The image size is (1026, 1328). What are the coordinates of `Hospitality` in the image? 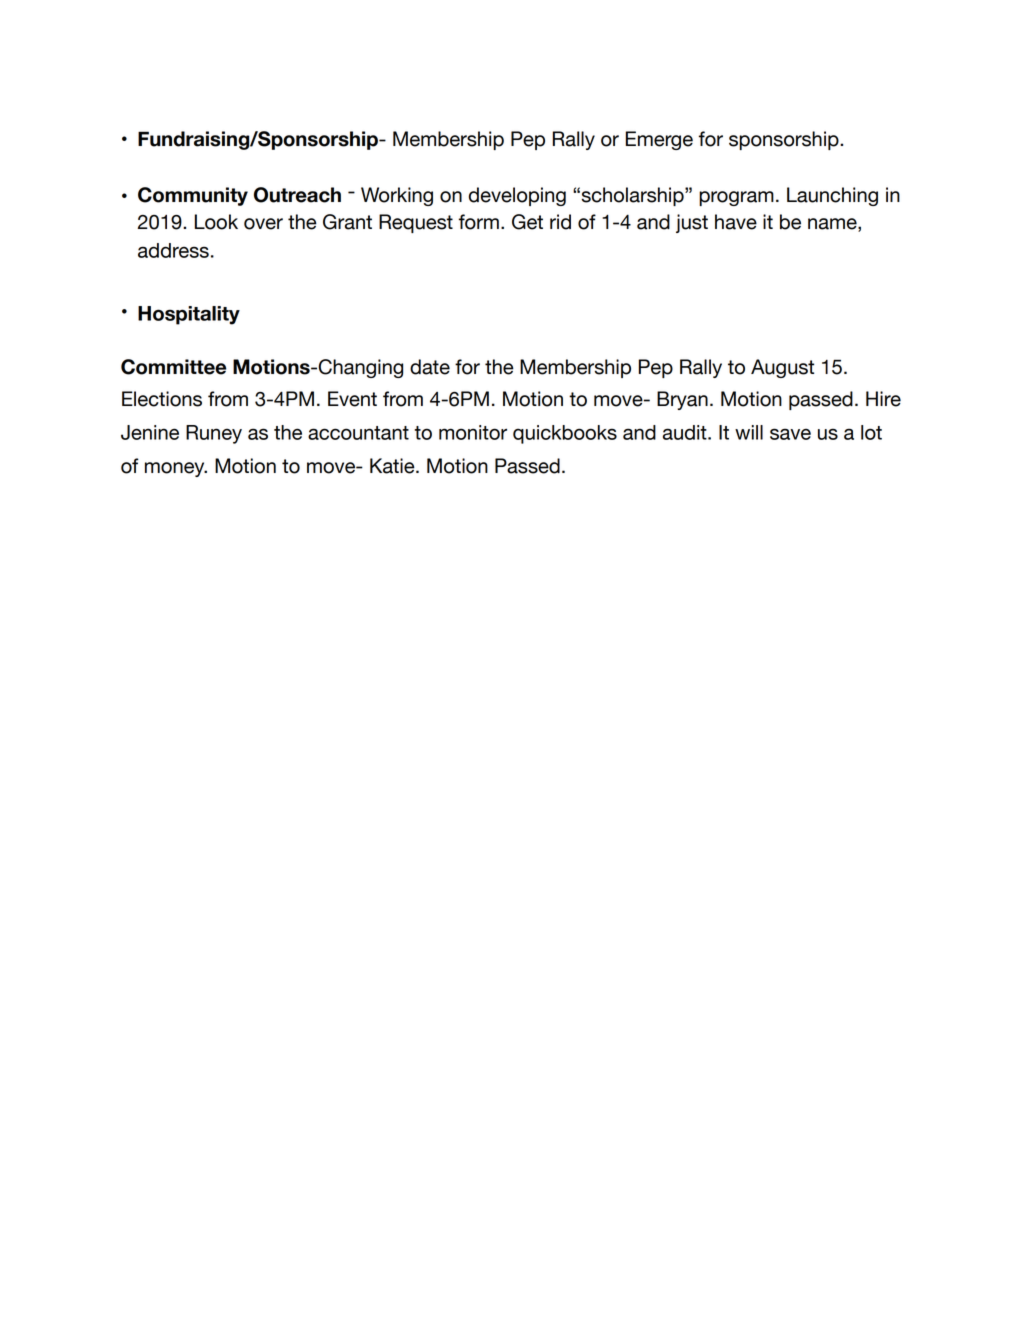 It's located at (189, 315).
